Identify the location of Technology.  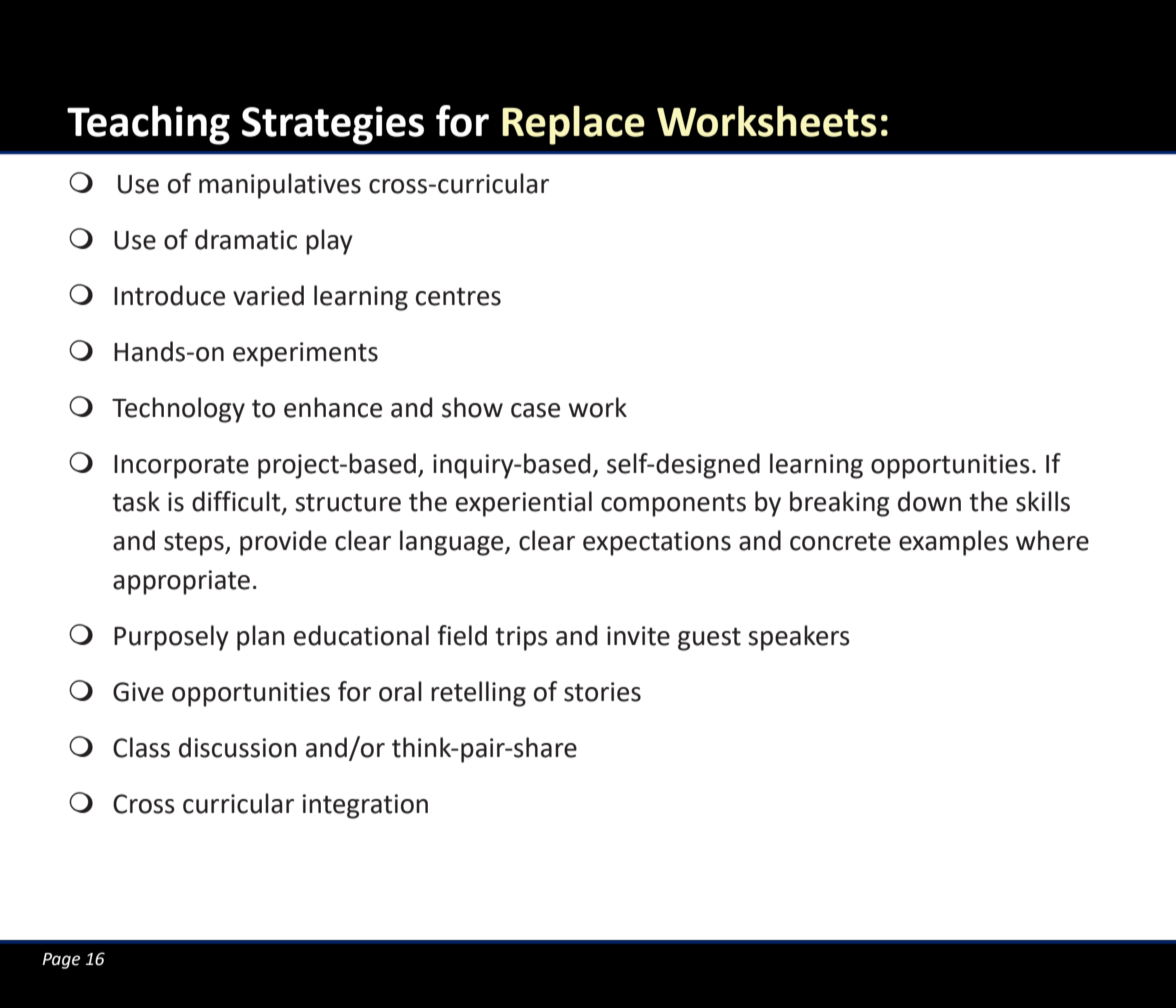
(178, 410).
